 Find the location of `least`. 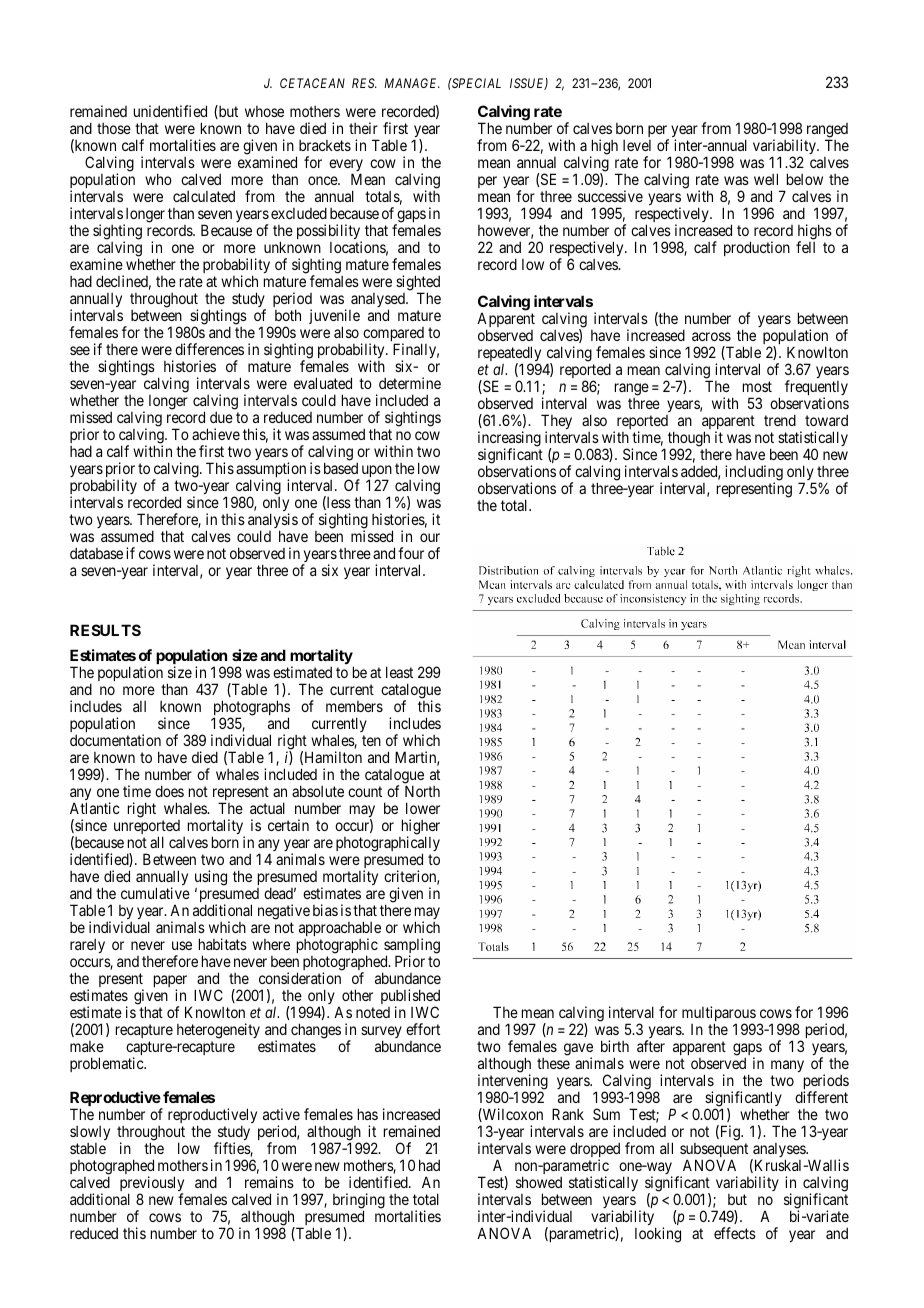

least is located at coordinates (399, 672).
